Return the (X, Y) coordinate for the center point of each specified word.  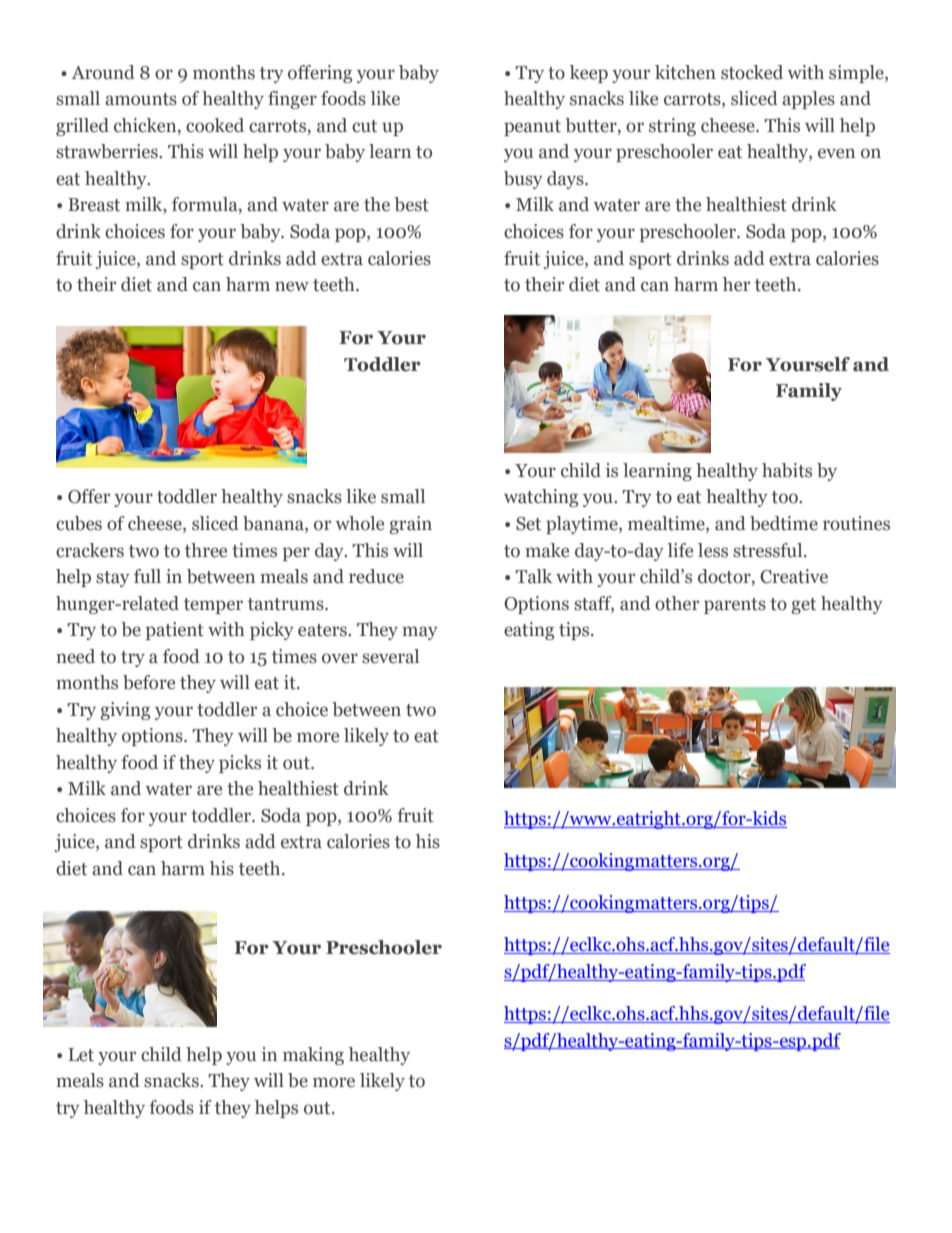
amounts (141, 99)
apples (808, 100)
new (292, 286)
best (411, 204)
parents (735, 606)
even (836, 153)
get (803, 606)
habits (787, 470)
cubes (79, 523)
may (420, 633)
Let (81, 1055)
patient (175, 631)
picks (240, 764)
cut (364, 126)
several (390, 656)
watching (541, 498)
